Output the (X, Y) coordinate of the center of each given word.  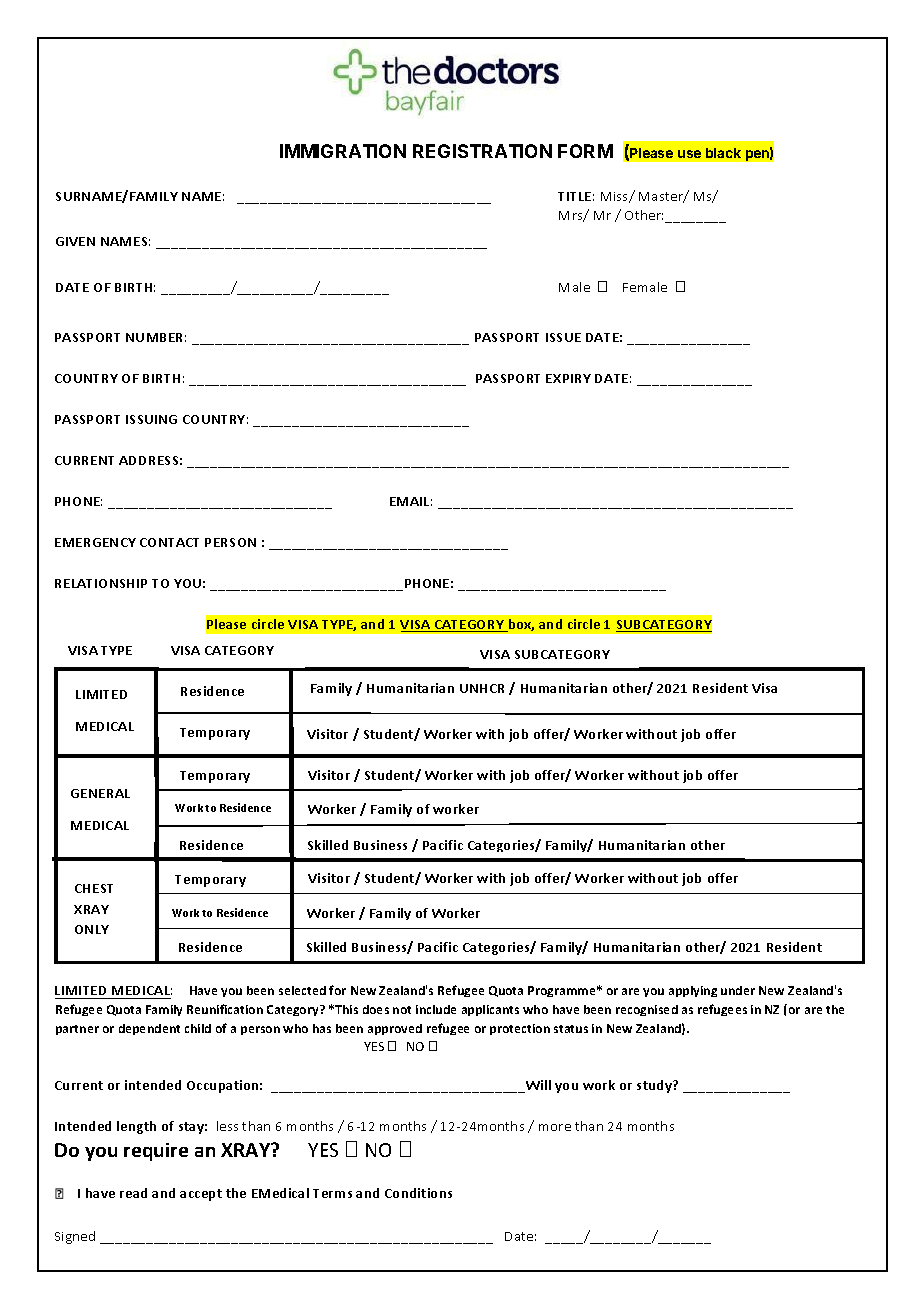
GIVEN (75, 241)
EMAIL (411, 501)
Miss (616, 197)
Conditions (418, 1193)
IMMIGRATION (343, 151)
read (133, 1193)
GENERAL (100, 793)
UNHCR (482, 688)
